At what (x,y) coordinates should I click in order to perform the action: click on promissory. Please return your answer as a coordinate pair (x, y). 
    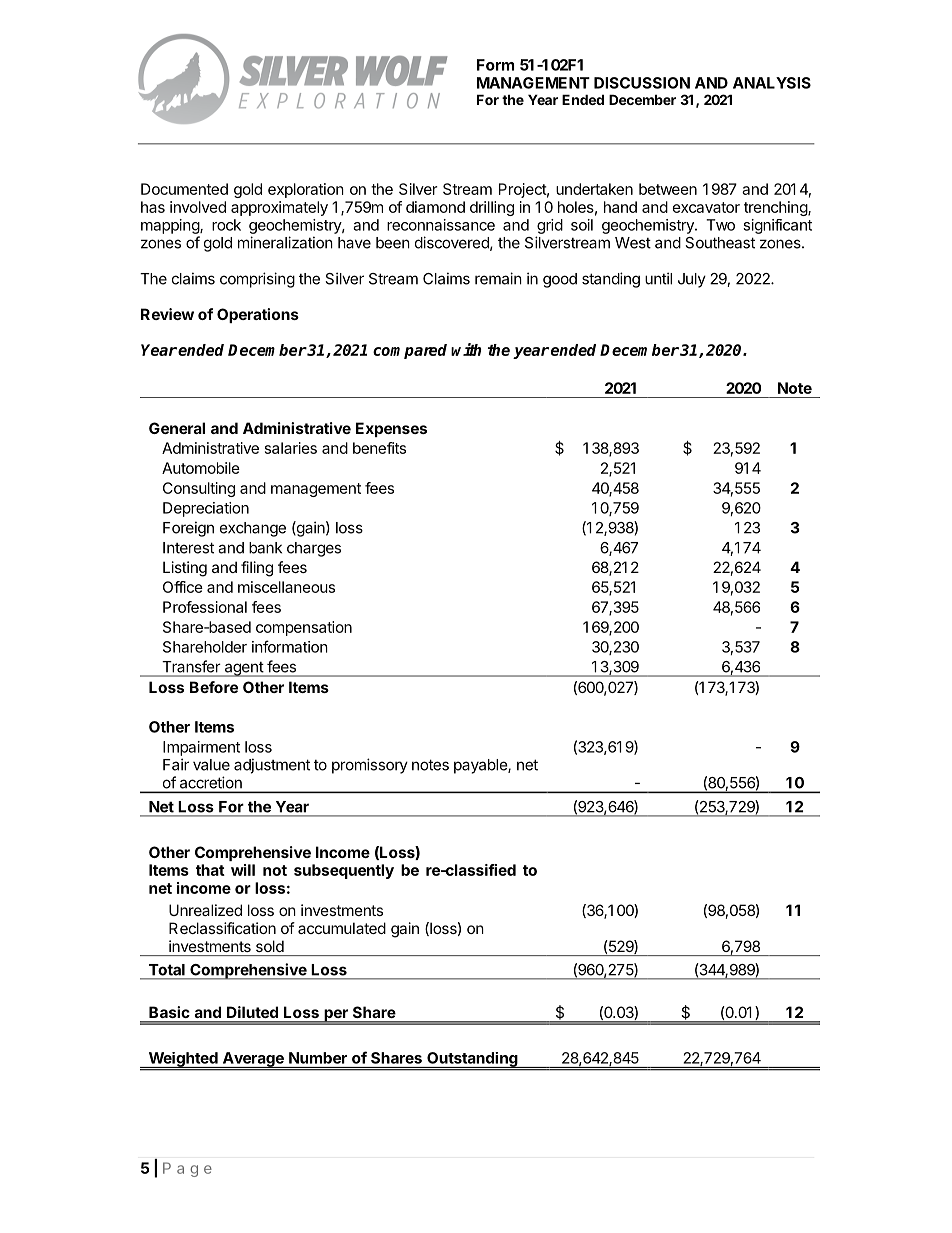
    Looking at the image, I should click on (370, 766).
